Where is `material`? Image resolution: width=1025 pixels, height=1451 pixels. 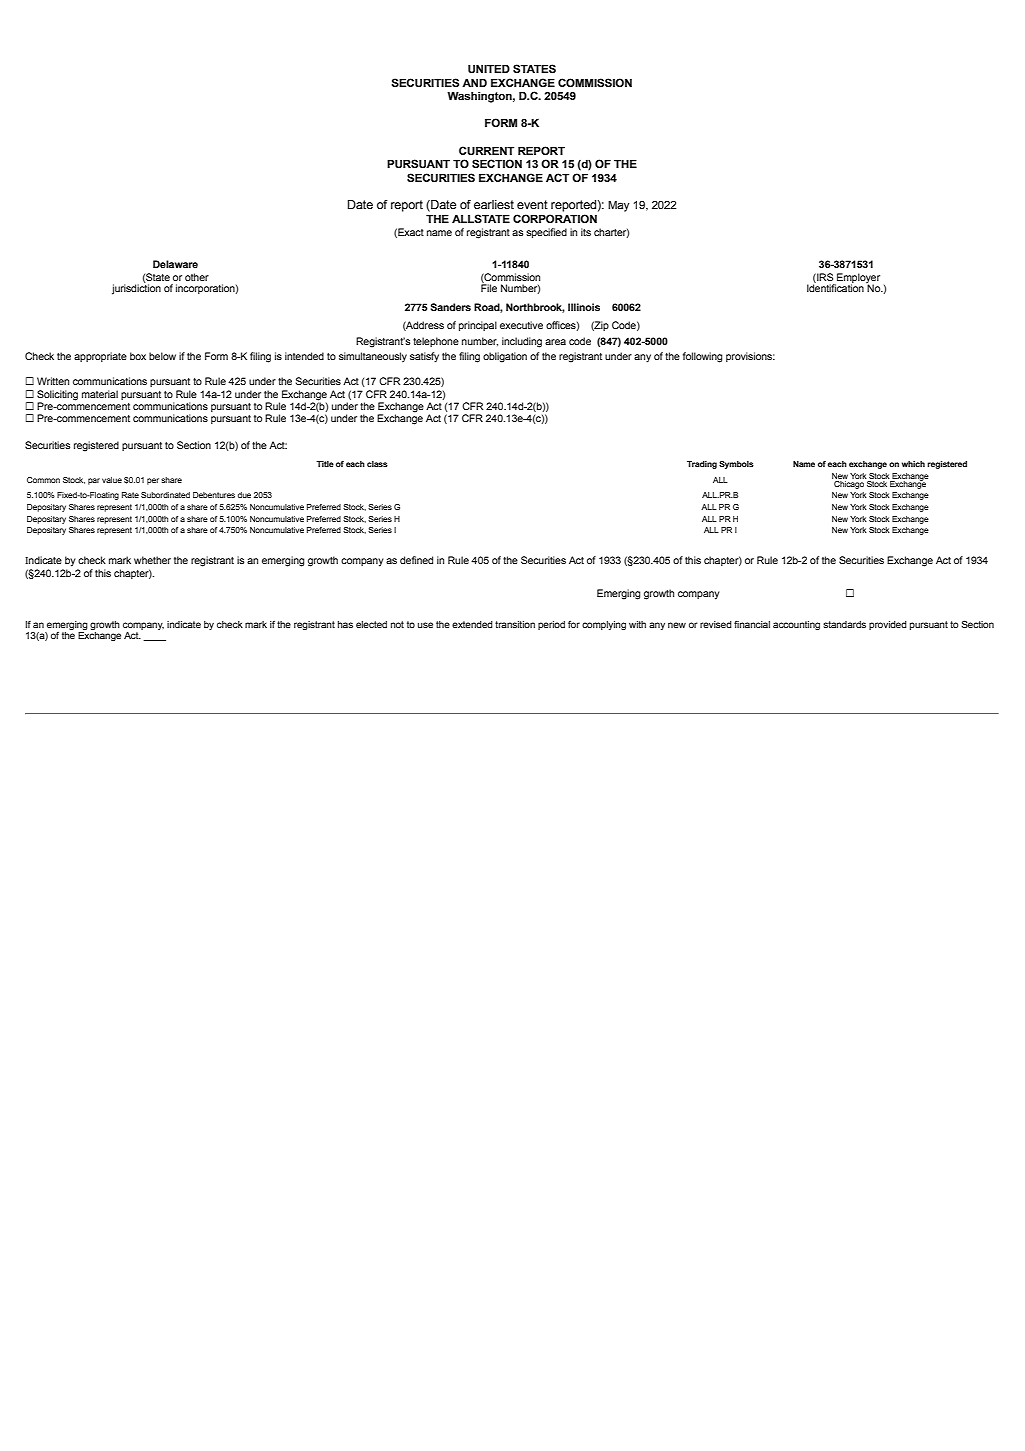 material is located at coordinates (100, 394).
